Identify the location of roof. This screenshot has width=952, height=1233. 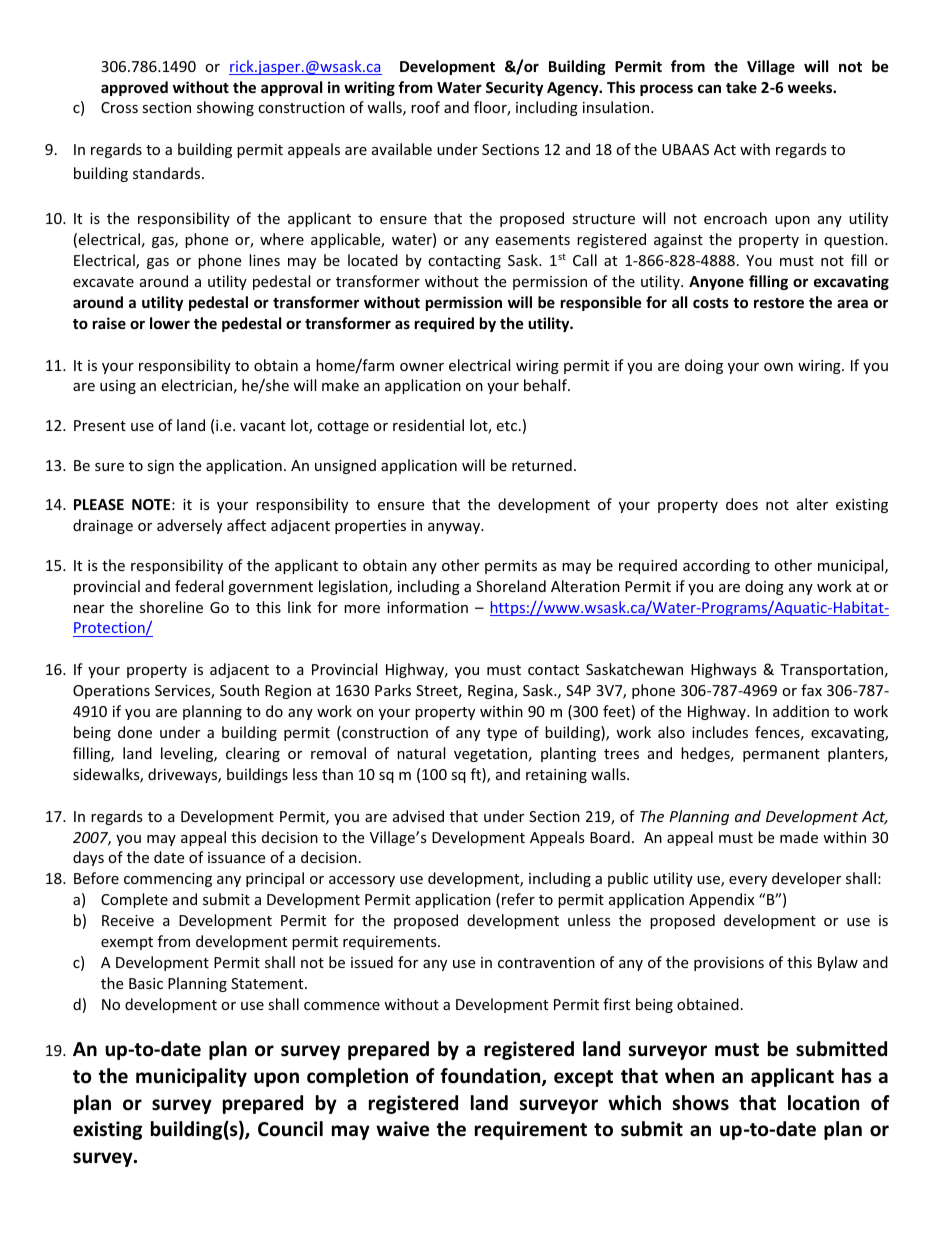
(425, 107).
